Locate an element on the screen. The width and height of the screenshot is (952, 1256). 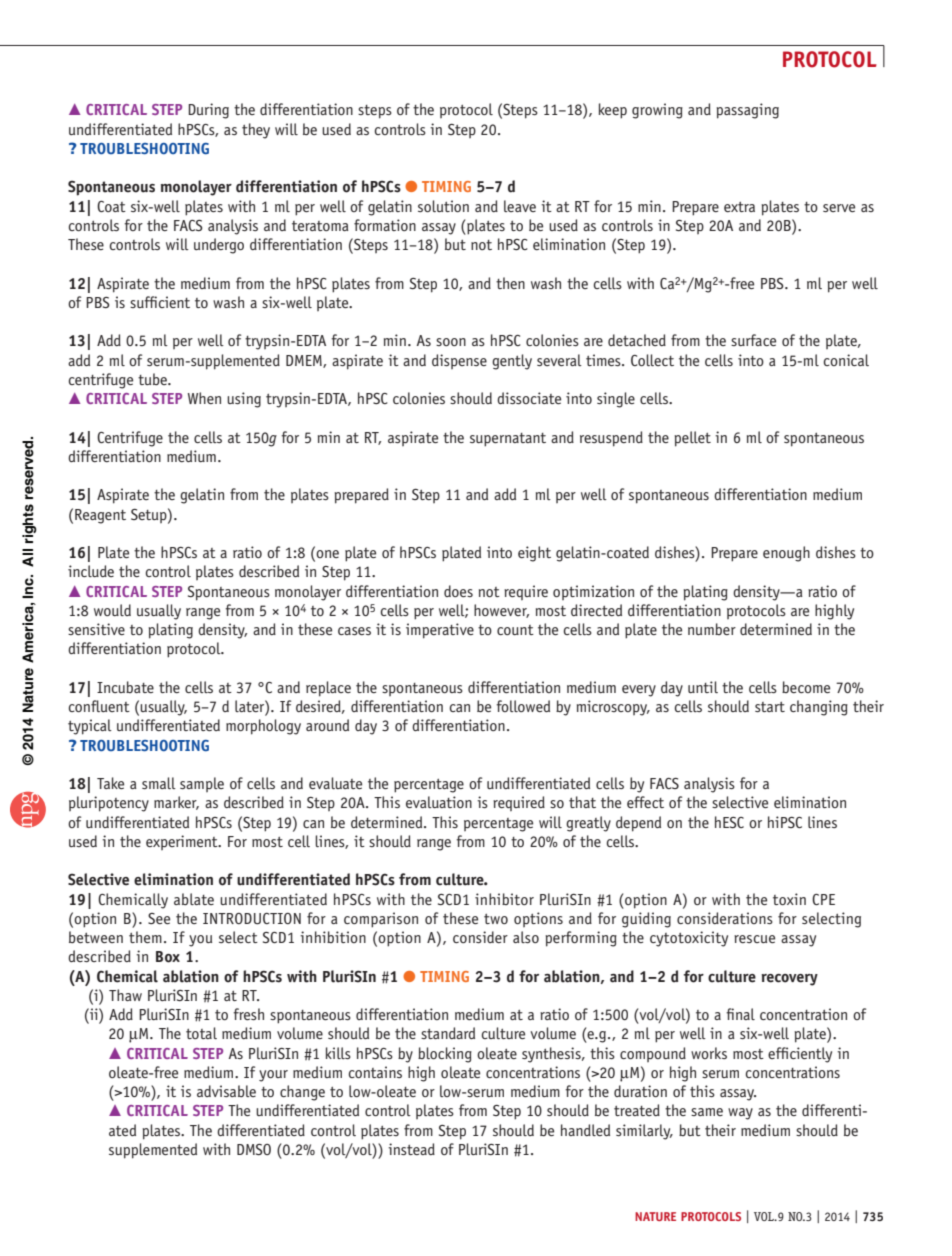
extra is located at coordinates (739, 207).
